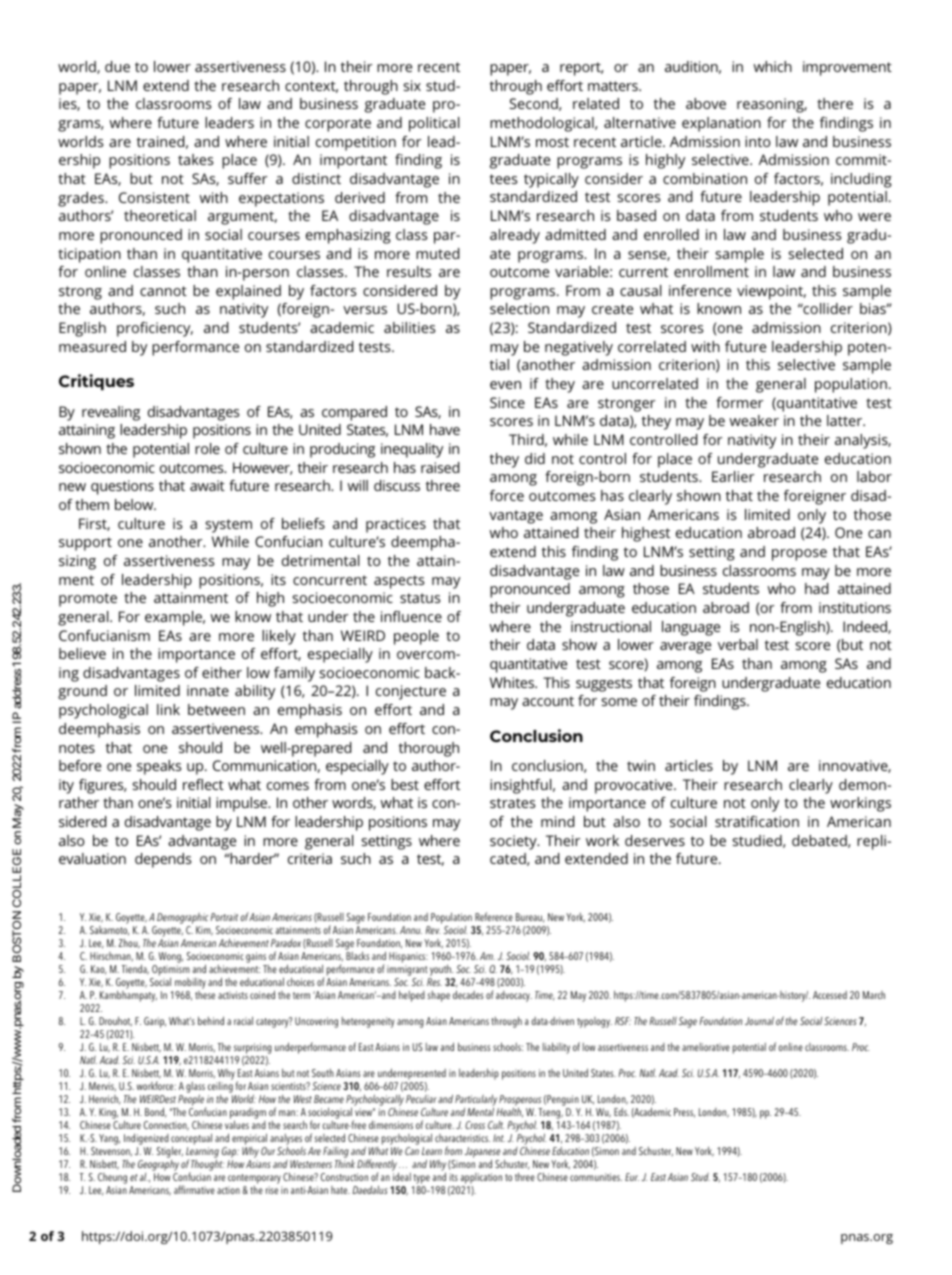 The height and width of the screenshot is (1275, 952). Describe the element at coordinates (117, 66) in the screenshot. I see `due` at that location.
